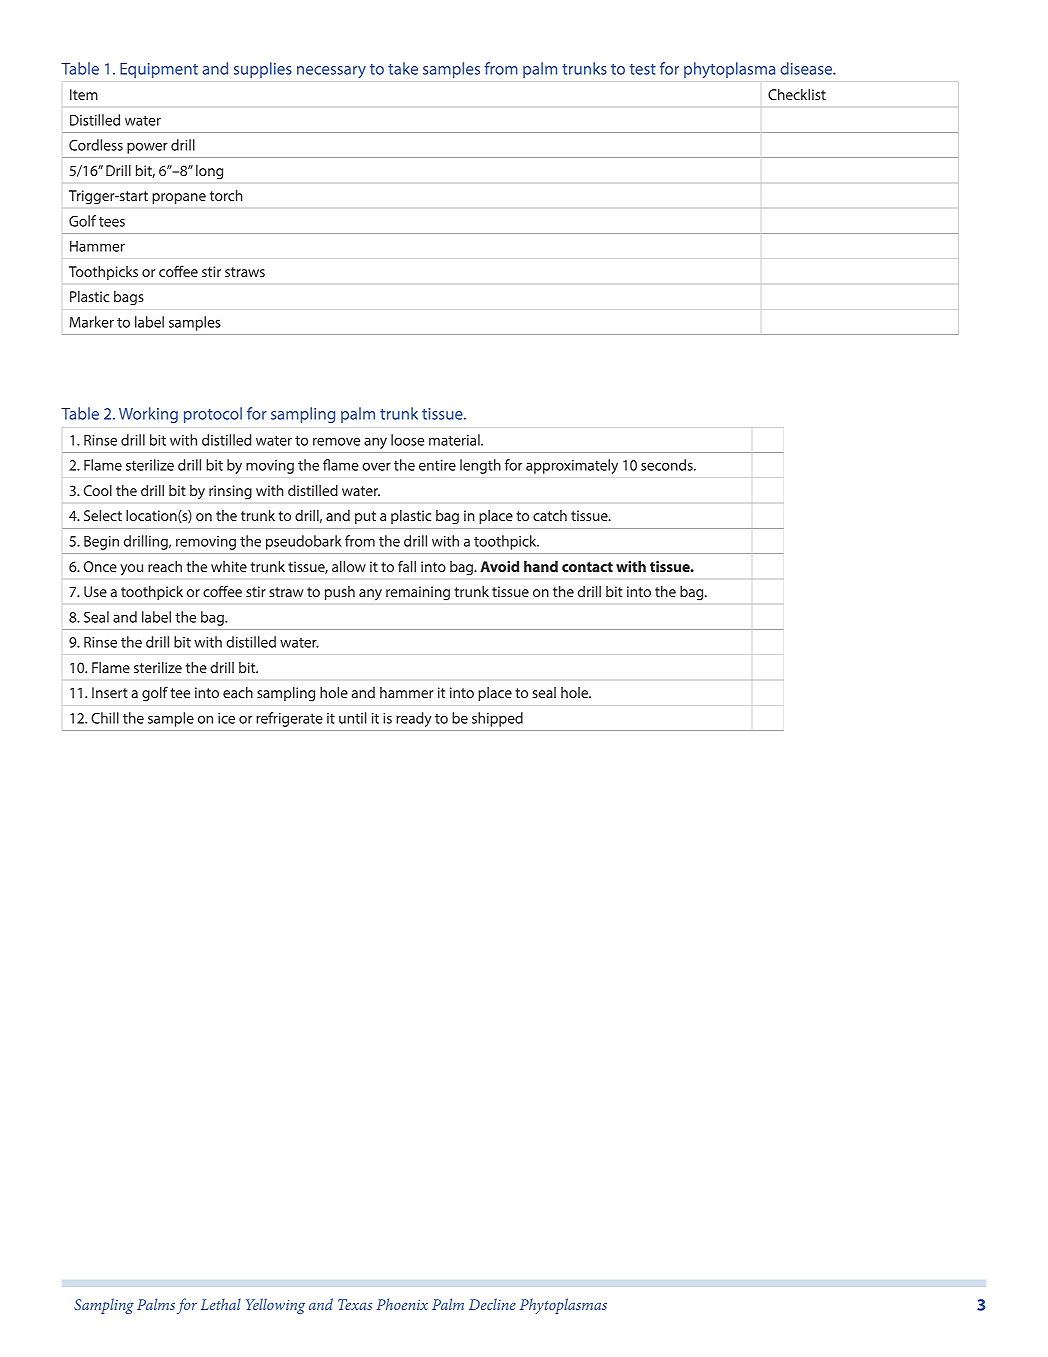  I want to click on Equipment, so click(159, 70).
